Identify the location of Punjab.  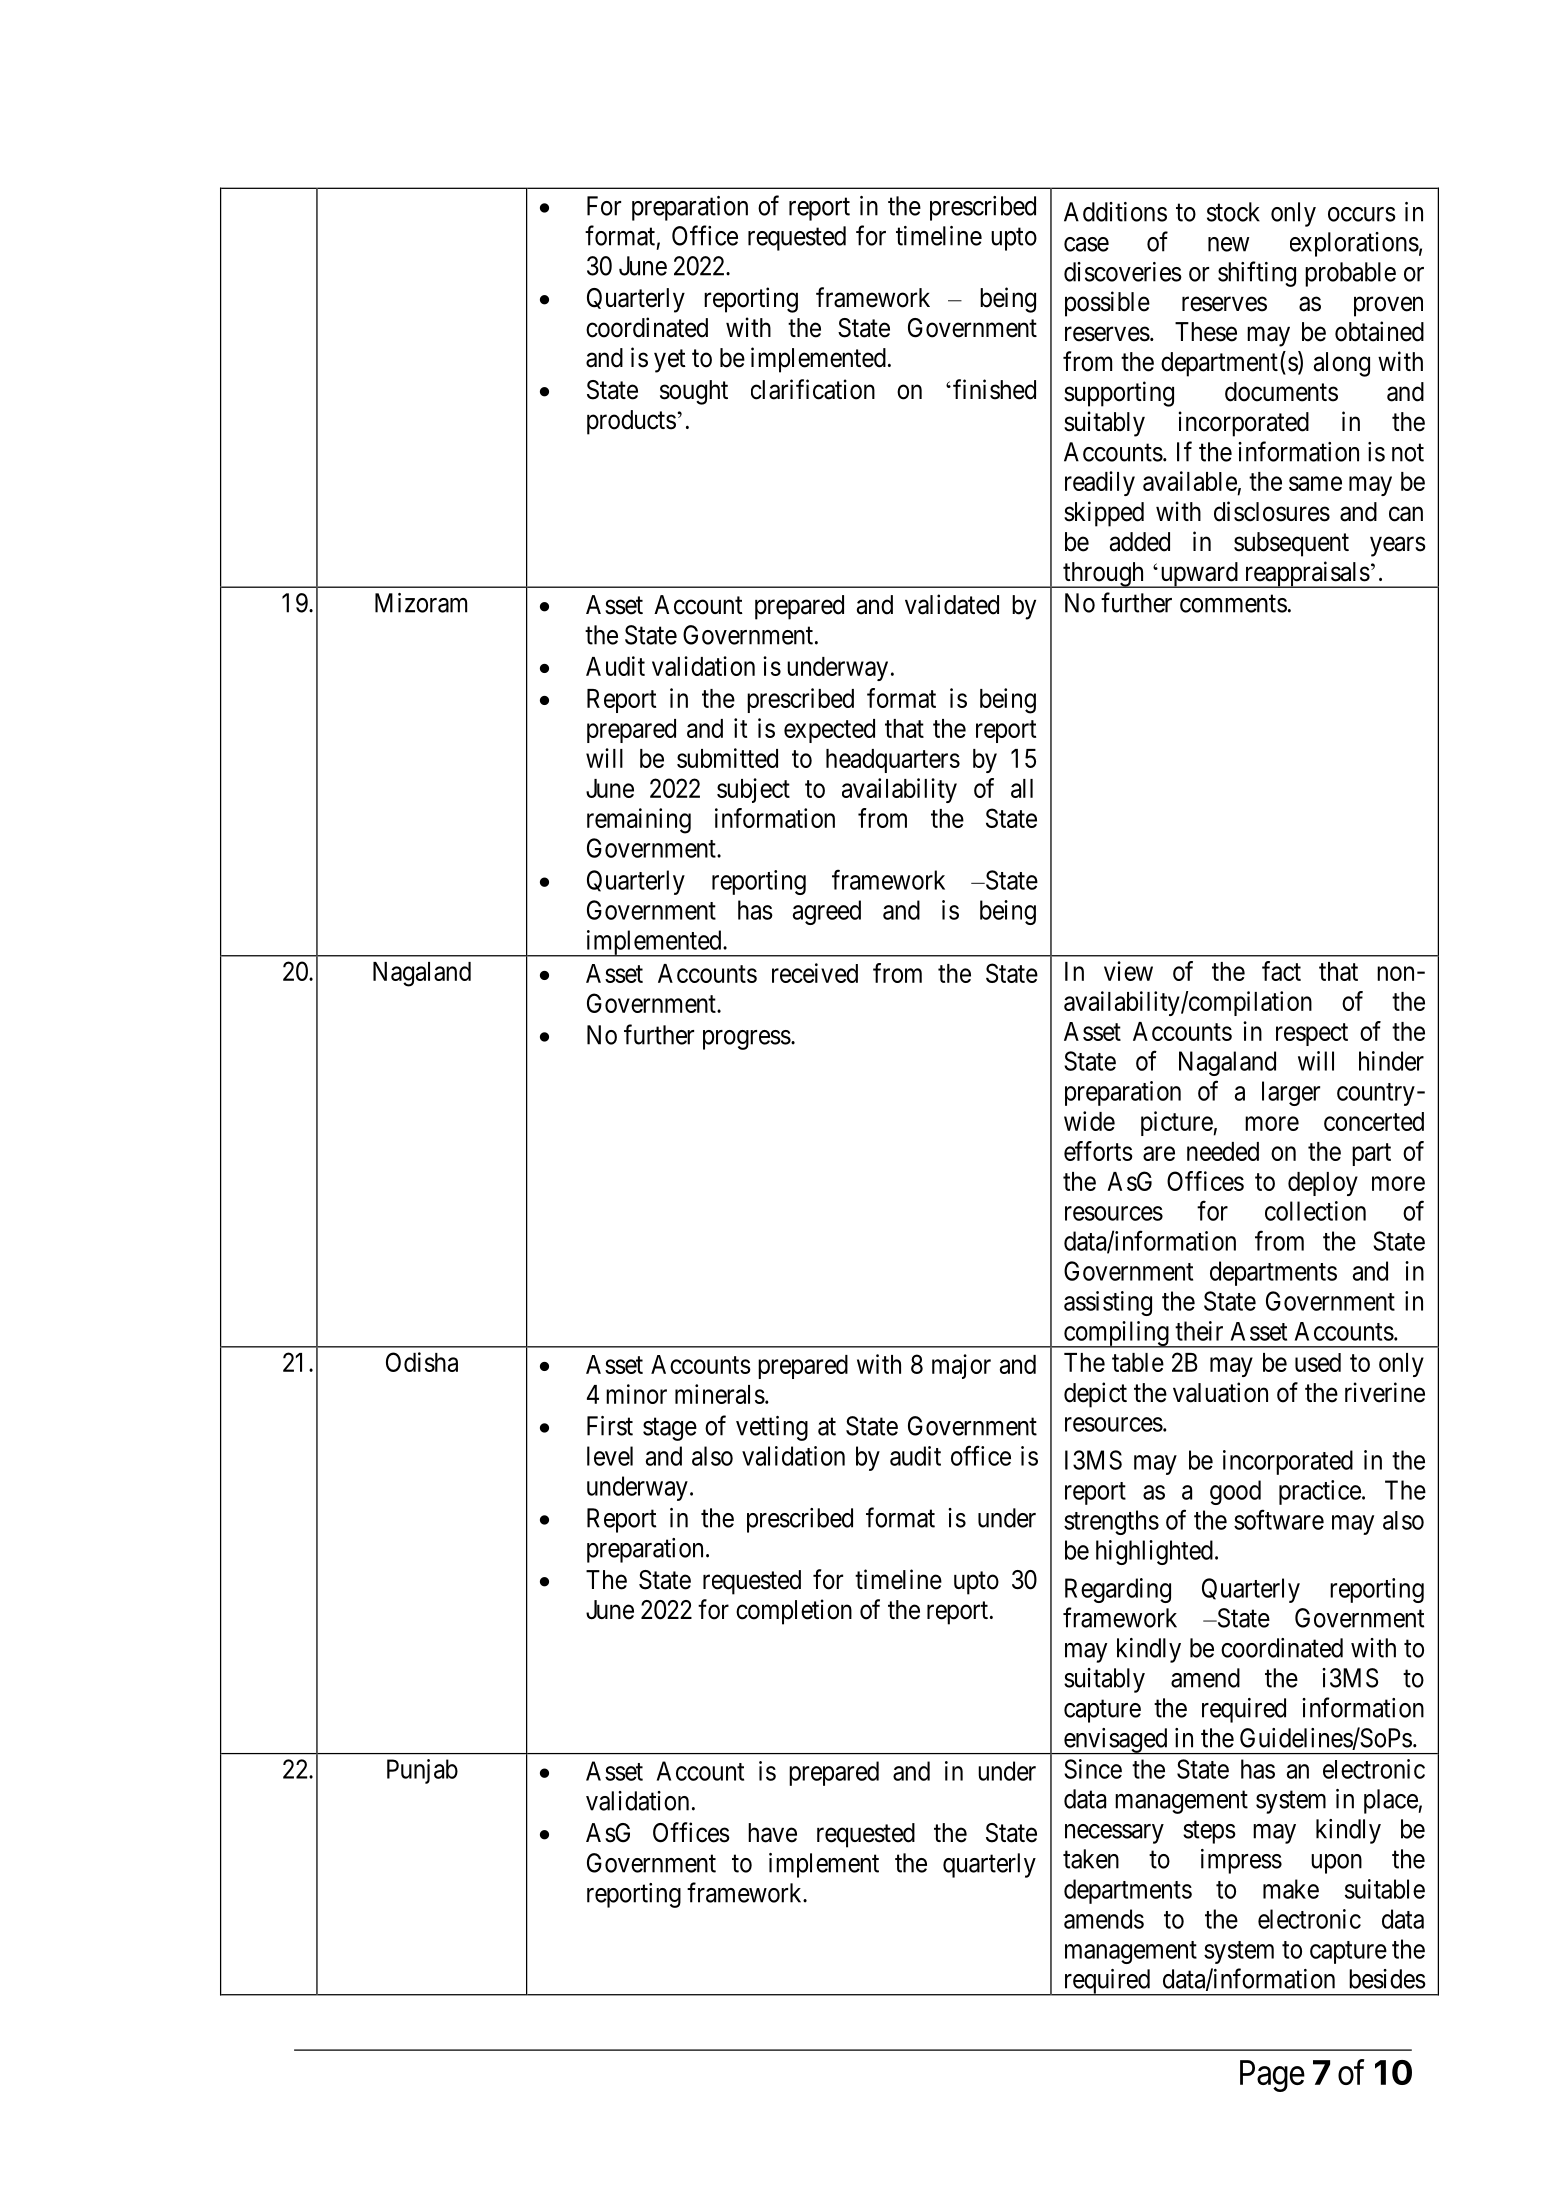
(422, 1771).
